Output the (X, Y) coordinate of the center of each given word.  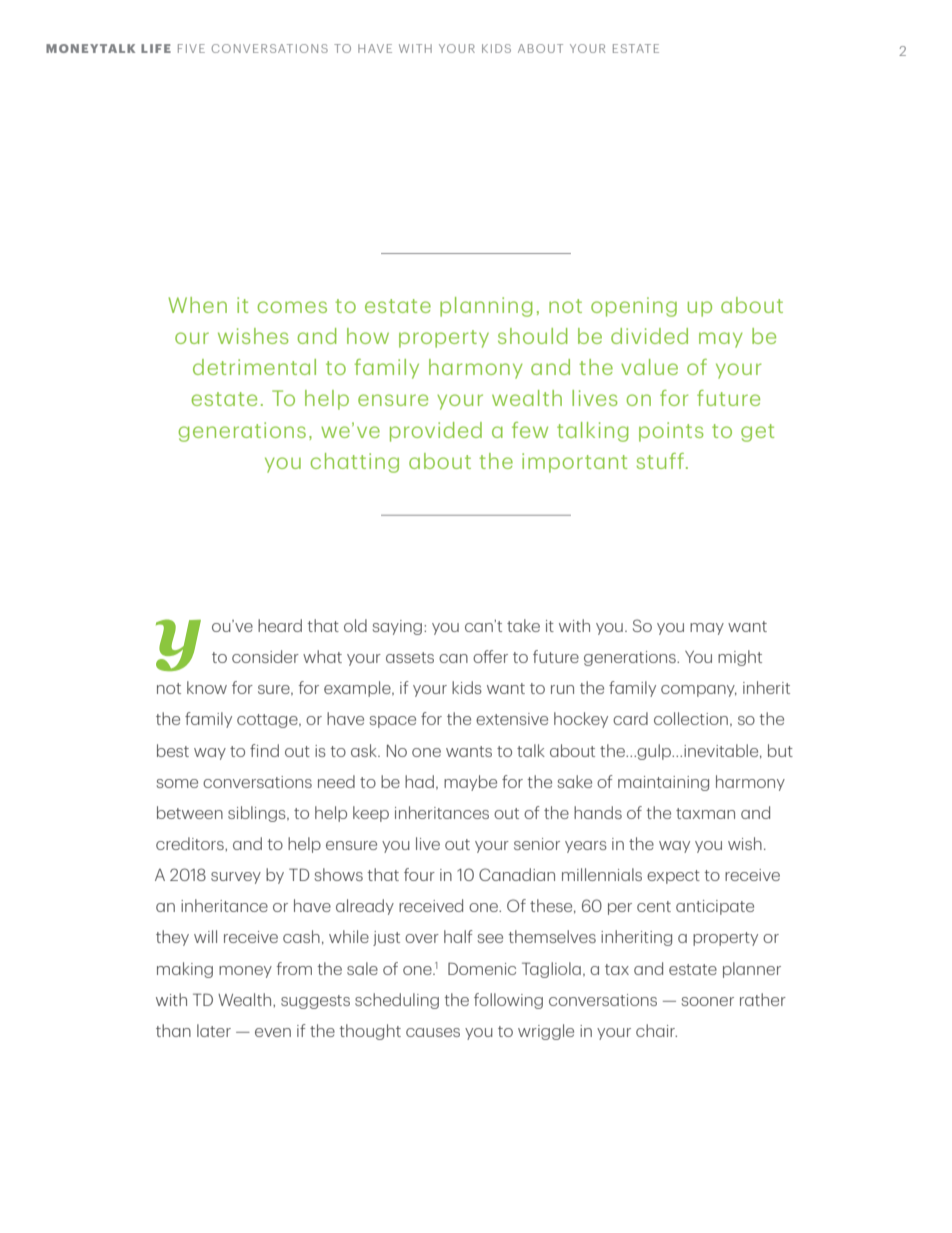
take (523, 625)
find (264, 750)
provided (436, 432)
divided (649, 336)
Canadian (517, 874)
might (740, 658)
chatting (354, 463)
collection (691, 718)
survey (236, 878)
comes (292, 307)
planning (486, 307)
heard (280, 625)
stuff (662, 461)
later (214, 1030)
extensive (512, 719)
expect (673, 877)
